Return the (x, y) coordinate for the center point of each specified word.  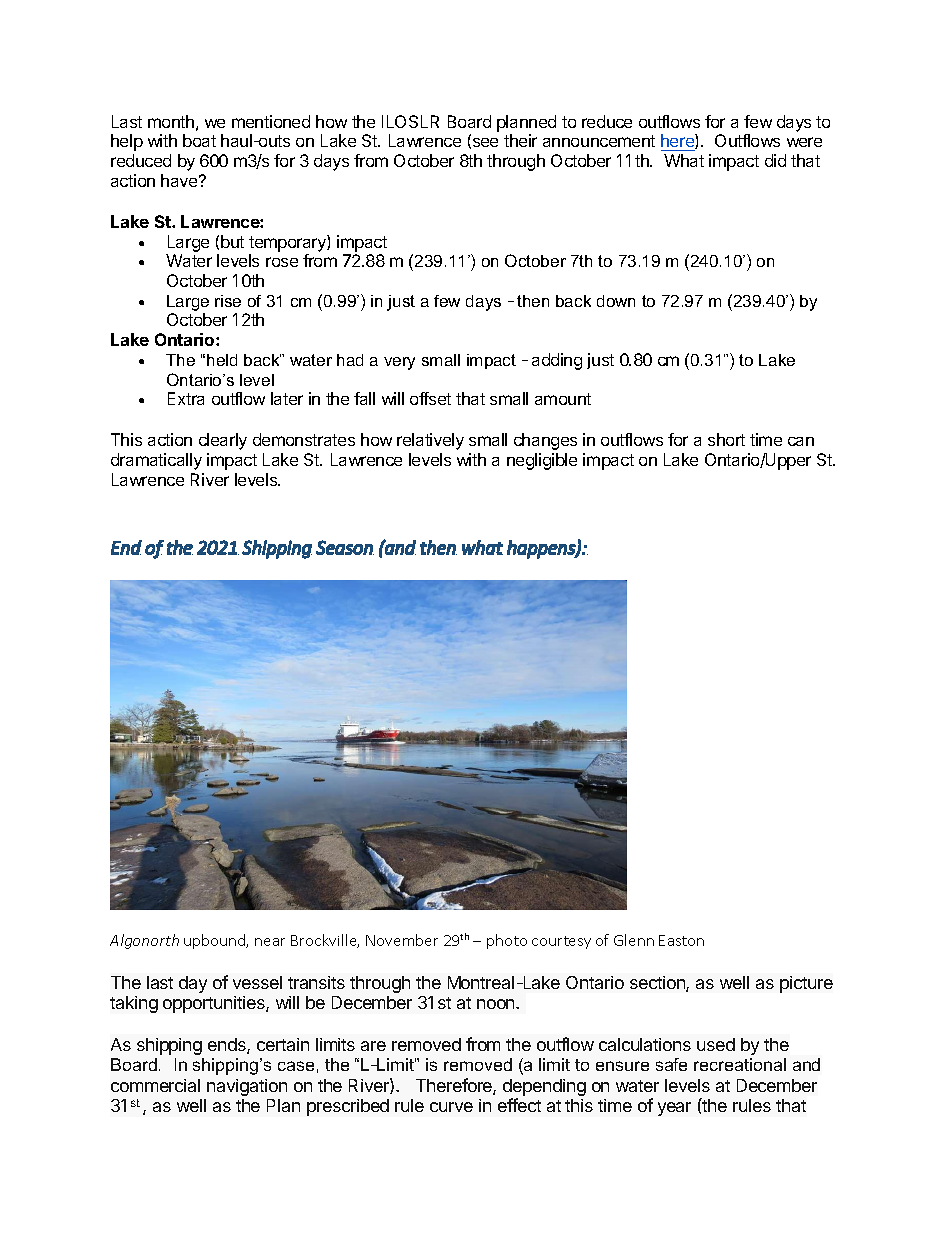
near (270, 942)
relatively (430, 441)
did (775, 160)
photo (507, 941)
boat (199, 140)
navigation (247, 1087)
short (726, 439)
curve (451, 1107)
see (484, 143)
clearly (223, 441)
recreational (740, 1064)
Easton (681, 940)
